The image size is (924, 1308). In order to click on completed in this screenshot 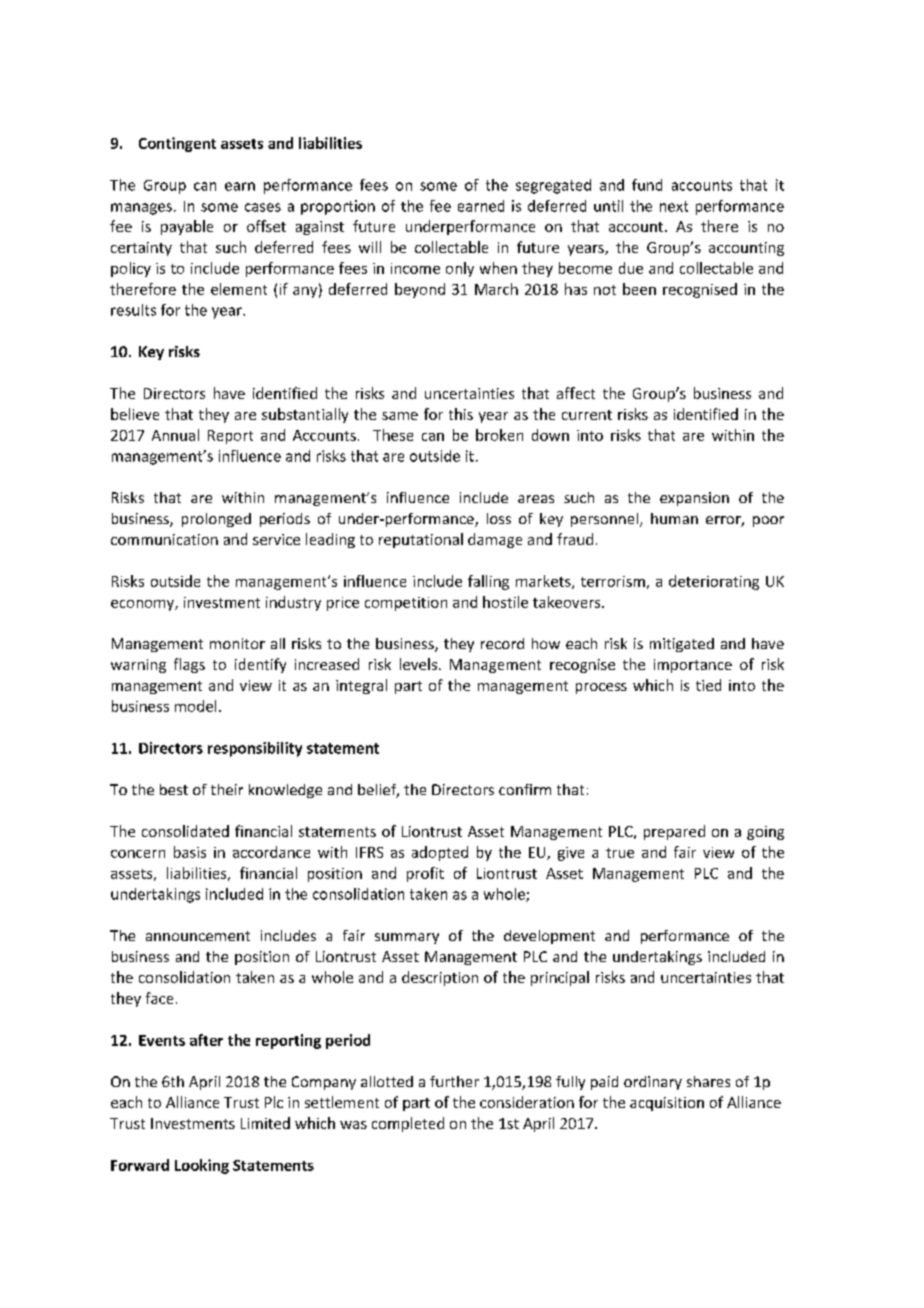, I will do `click(408, 1124)`.
